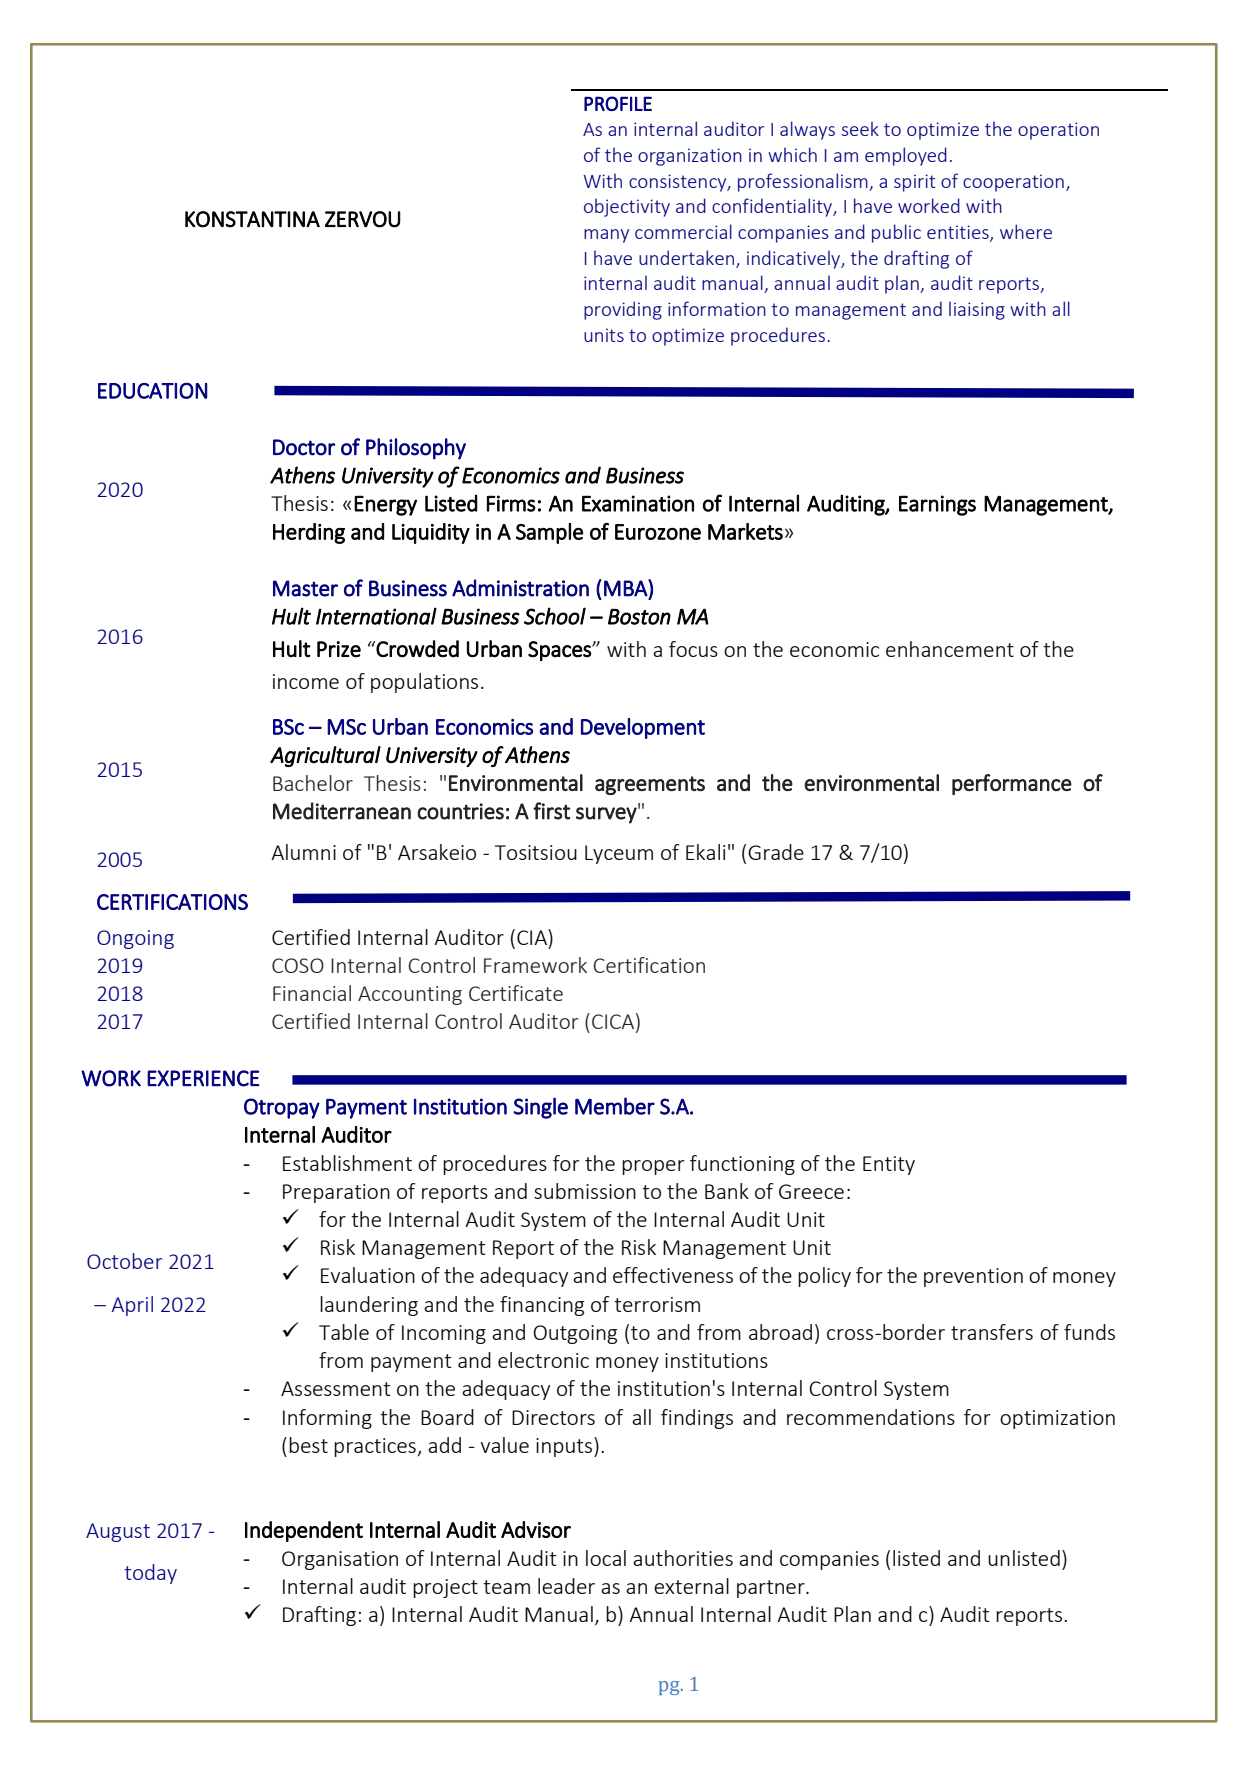 The height and width of the screenshot is (1770, 1252). I want to click on employed, so click(906, 156).
